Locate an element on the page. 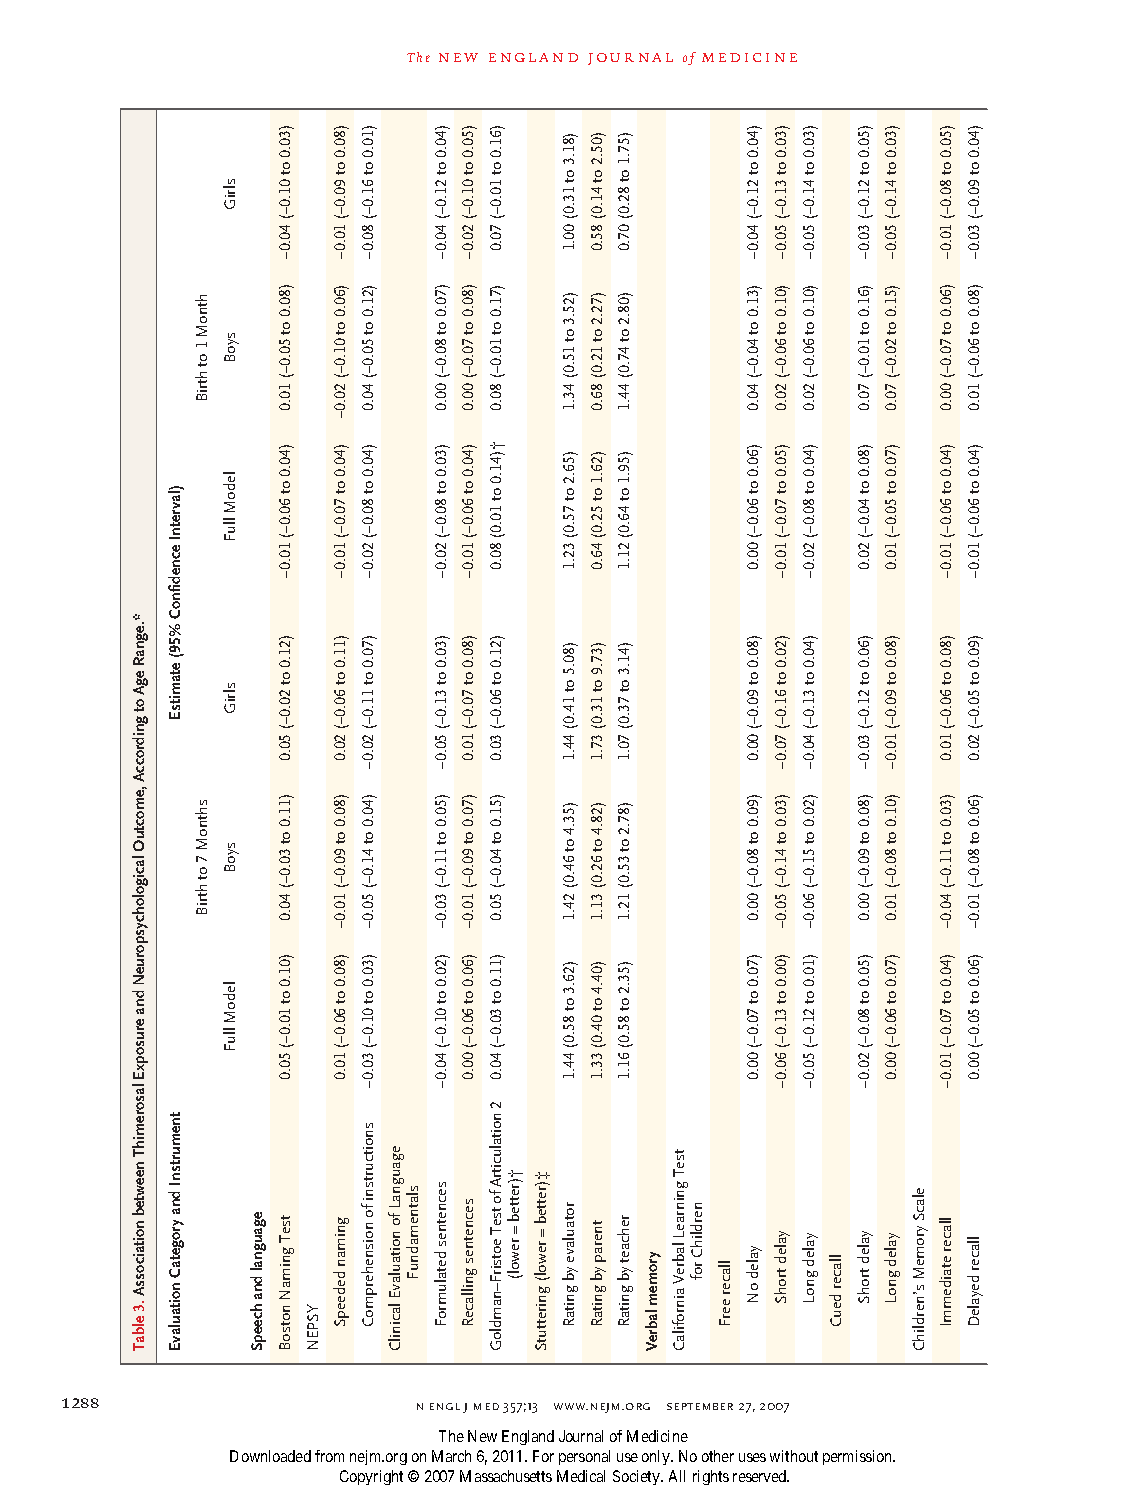 The image size is (1130, 1506). uses is located at coordinates (752, 1457).
